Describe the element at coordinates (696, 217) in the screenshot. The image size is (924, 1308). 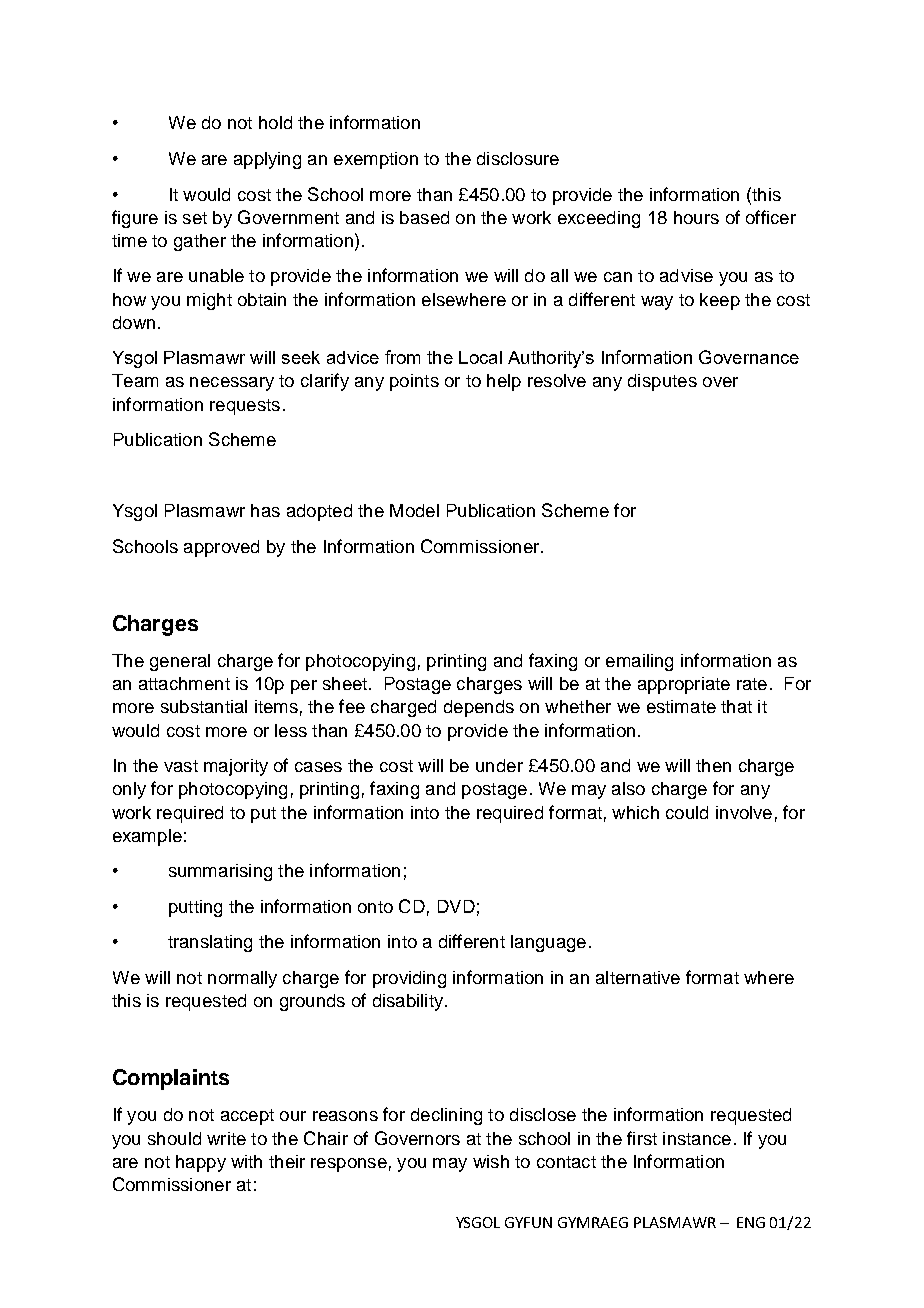
I see `hours` at that location.
